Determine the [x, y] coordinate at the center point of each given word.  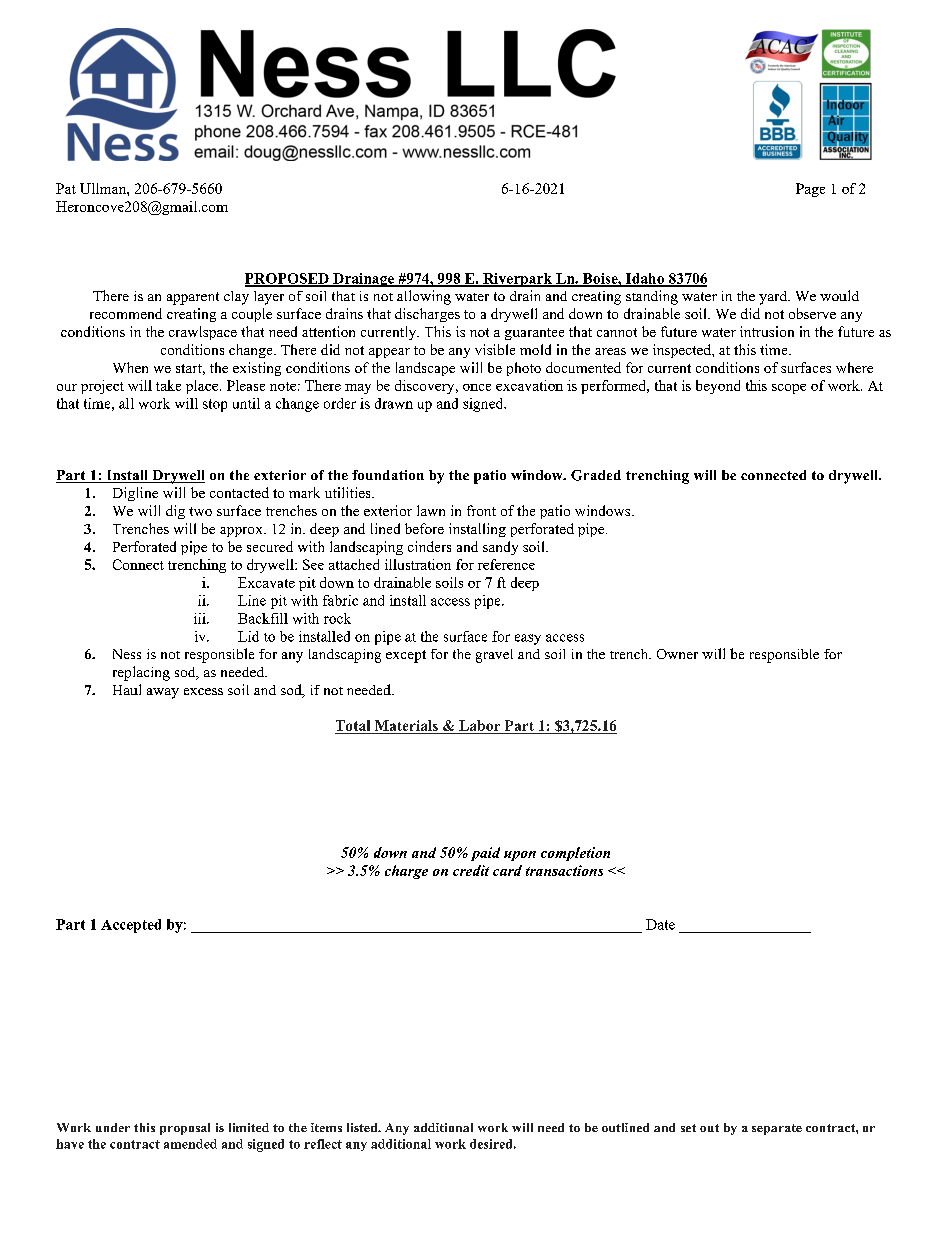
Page [810, 190]
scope [789, 389]
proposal [185, 1129]
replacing [141, 673]
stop [215, 405]
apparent [193, 298]
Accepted [131, 926]
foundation [388, 475]
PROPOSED [288, 279]
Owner [677, 654]
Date [660, 924]
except [406, 656]
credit [471, 870]
